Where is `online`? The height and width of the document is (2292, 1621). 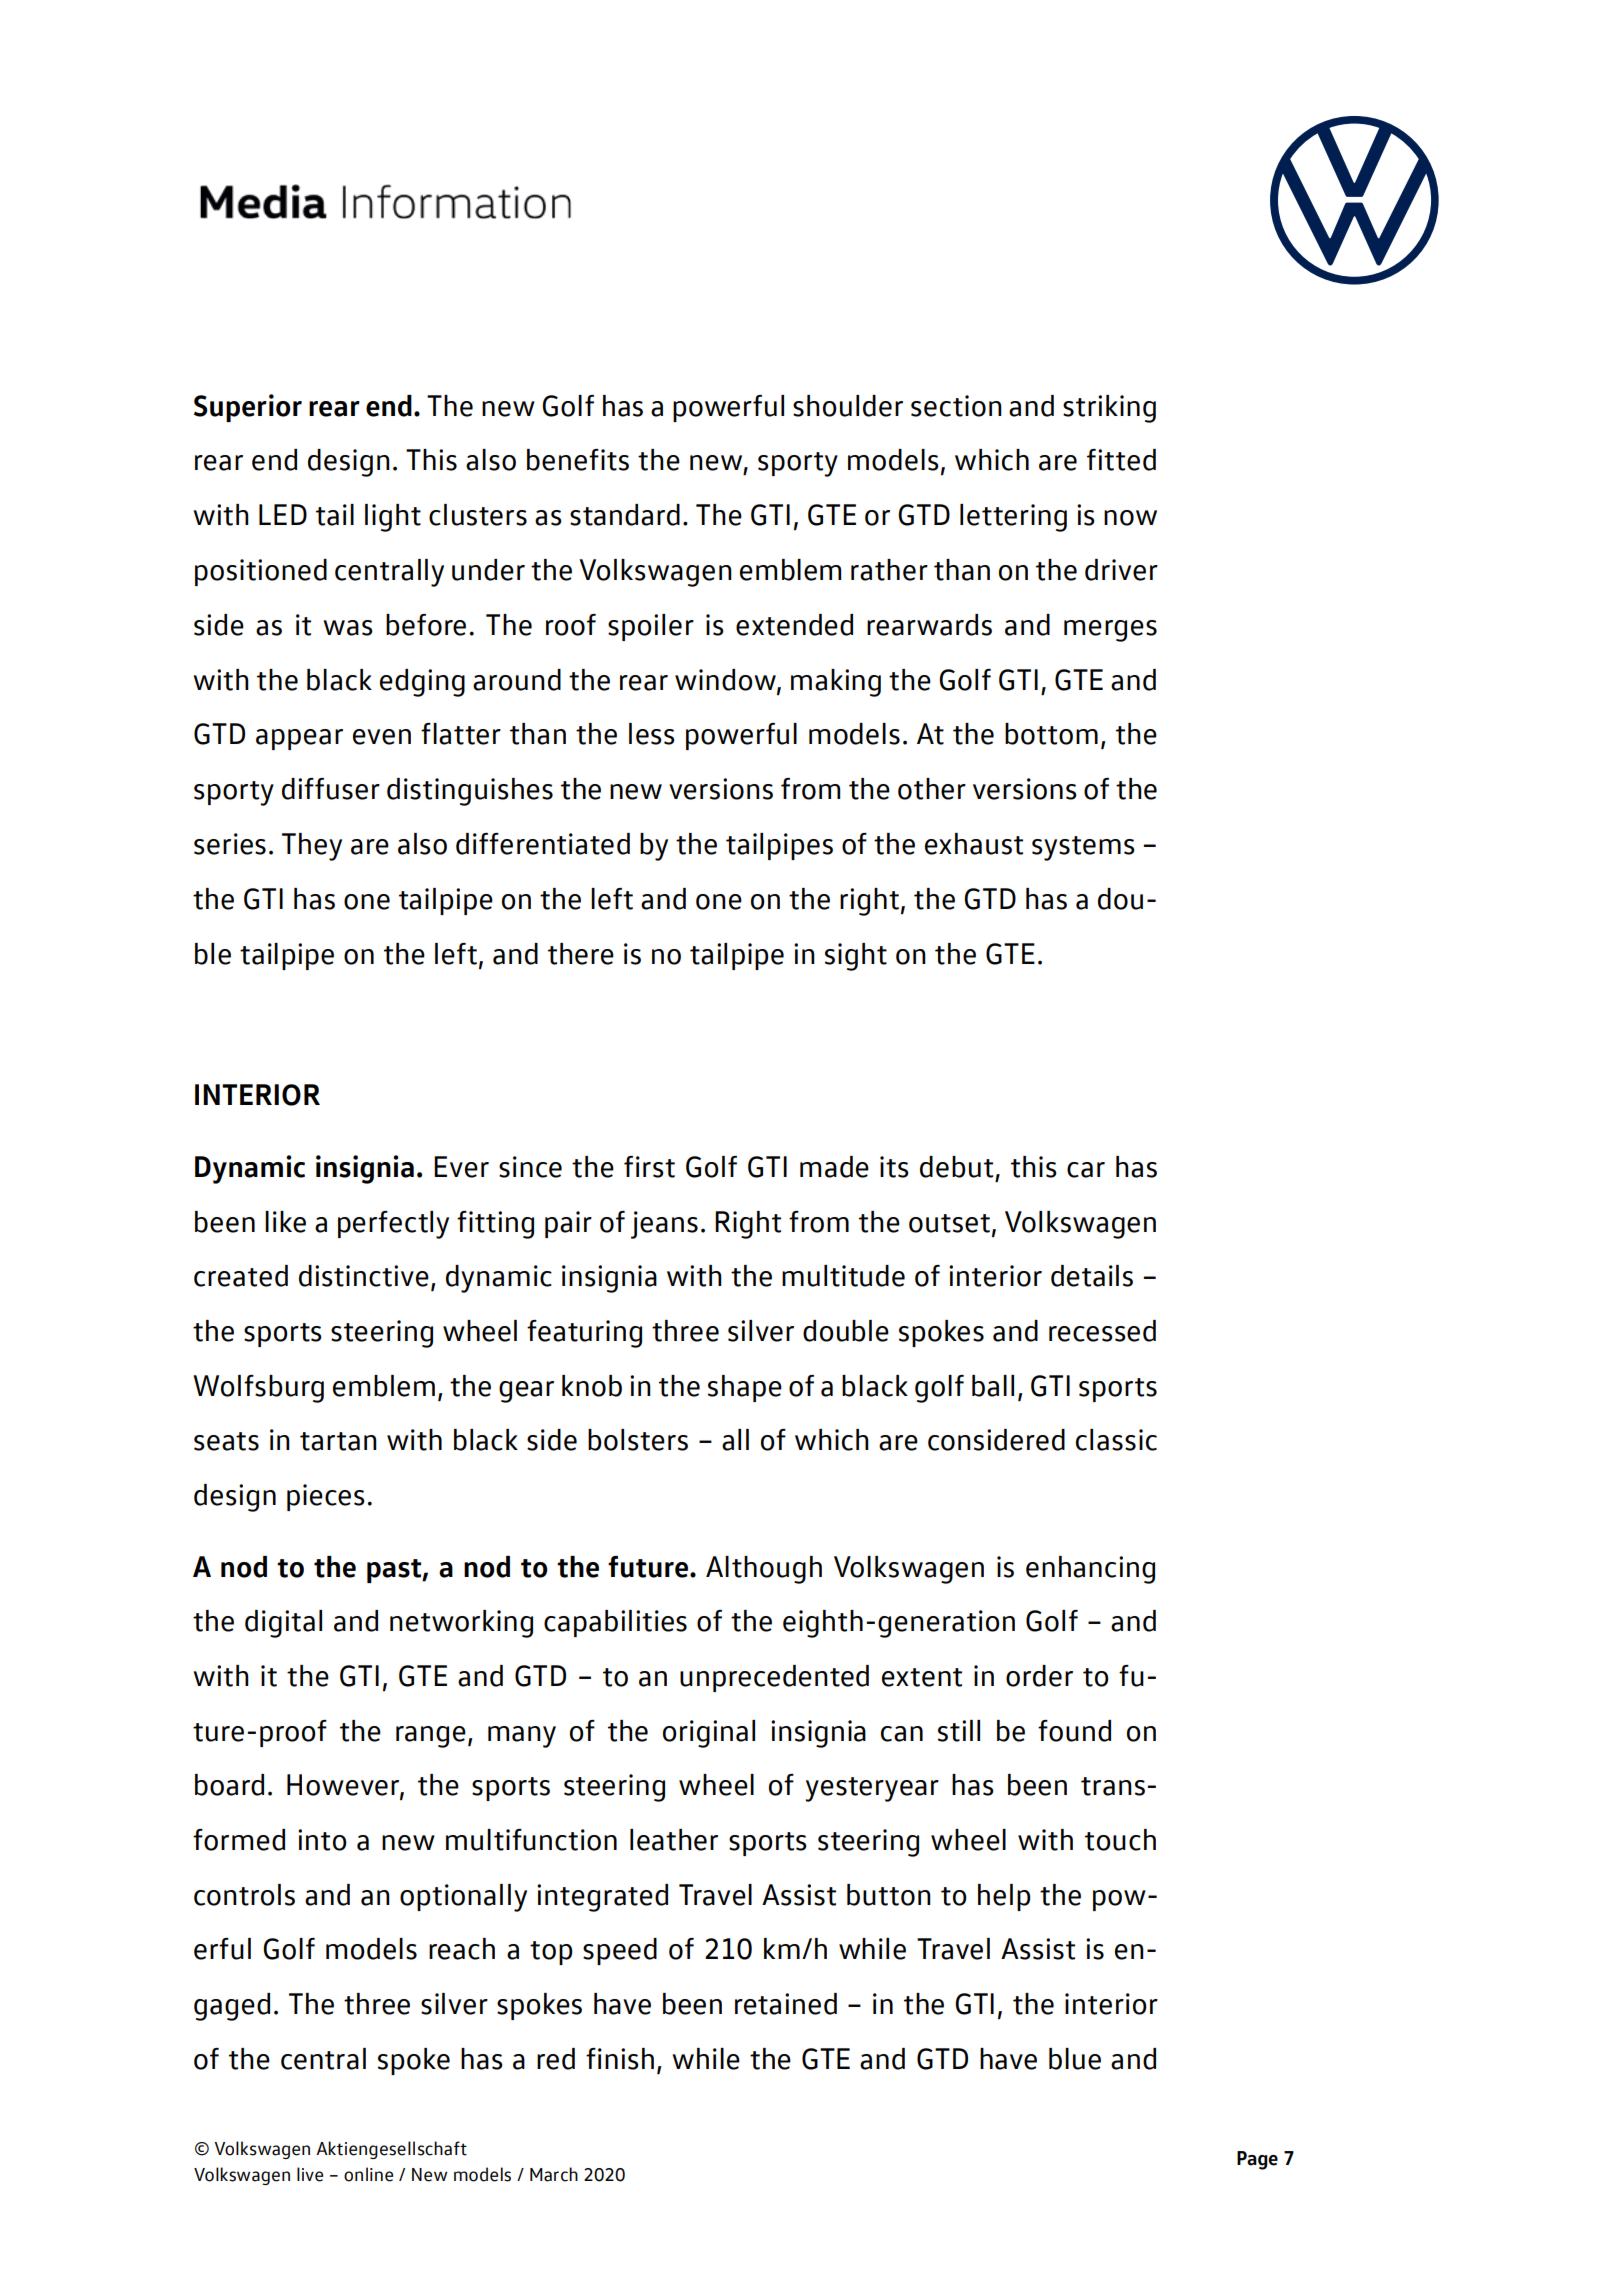 online is located at coordinates (368, 2174).
